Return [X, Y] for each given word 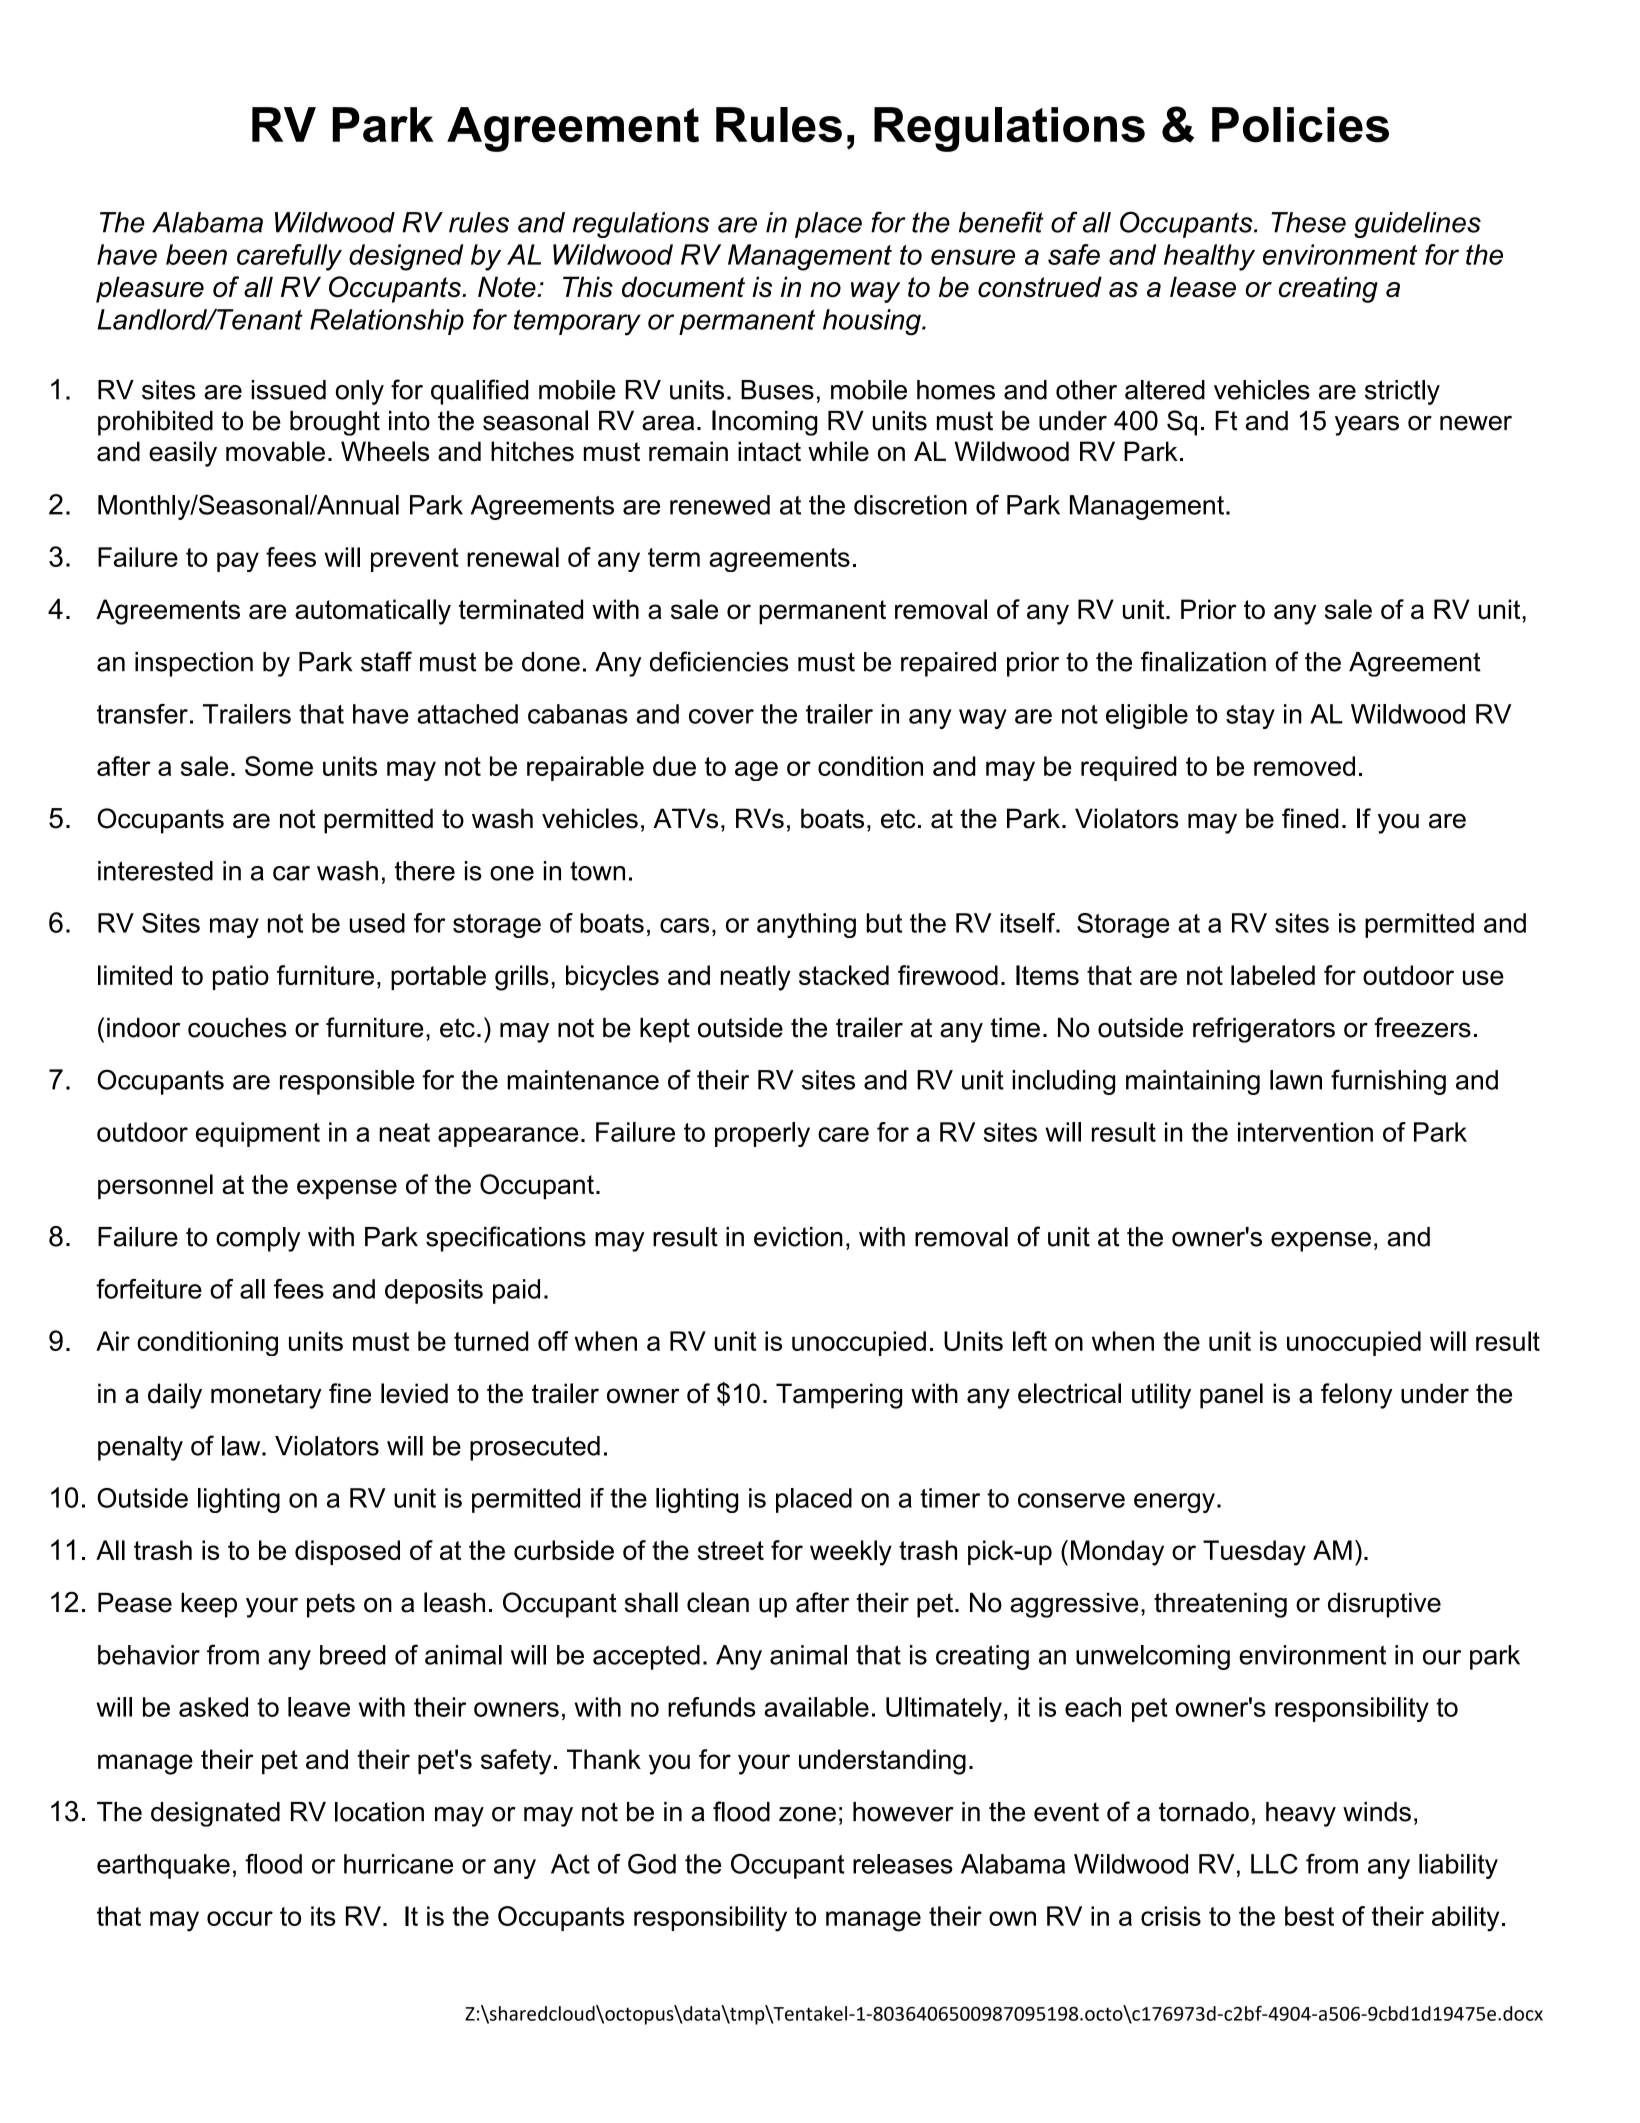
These [1308, 222]
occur [240, 1918]
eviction [798, 1237]
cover [721, 716]
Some [279, 766]
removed [1304, 766]
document [683, 287]
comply [258, 1239]
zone [807, 1814]
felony [1356, 1396]
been [196, 254]
